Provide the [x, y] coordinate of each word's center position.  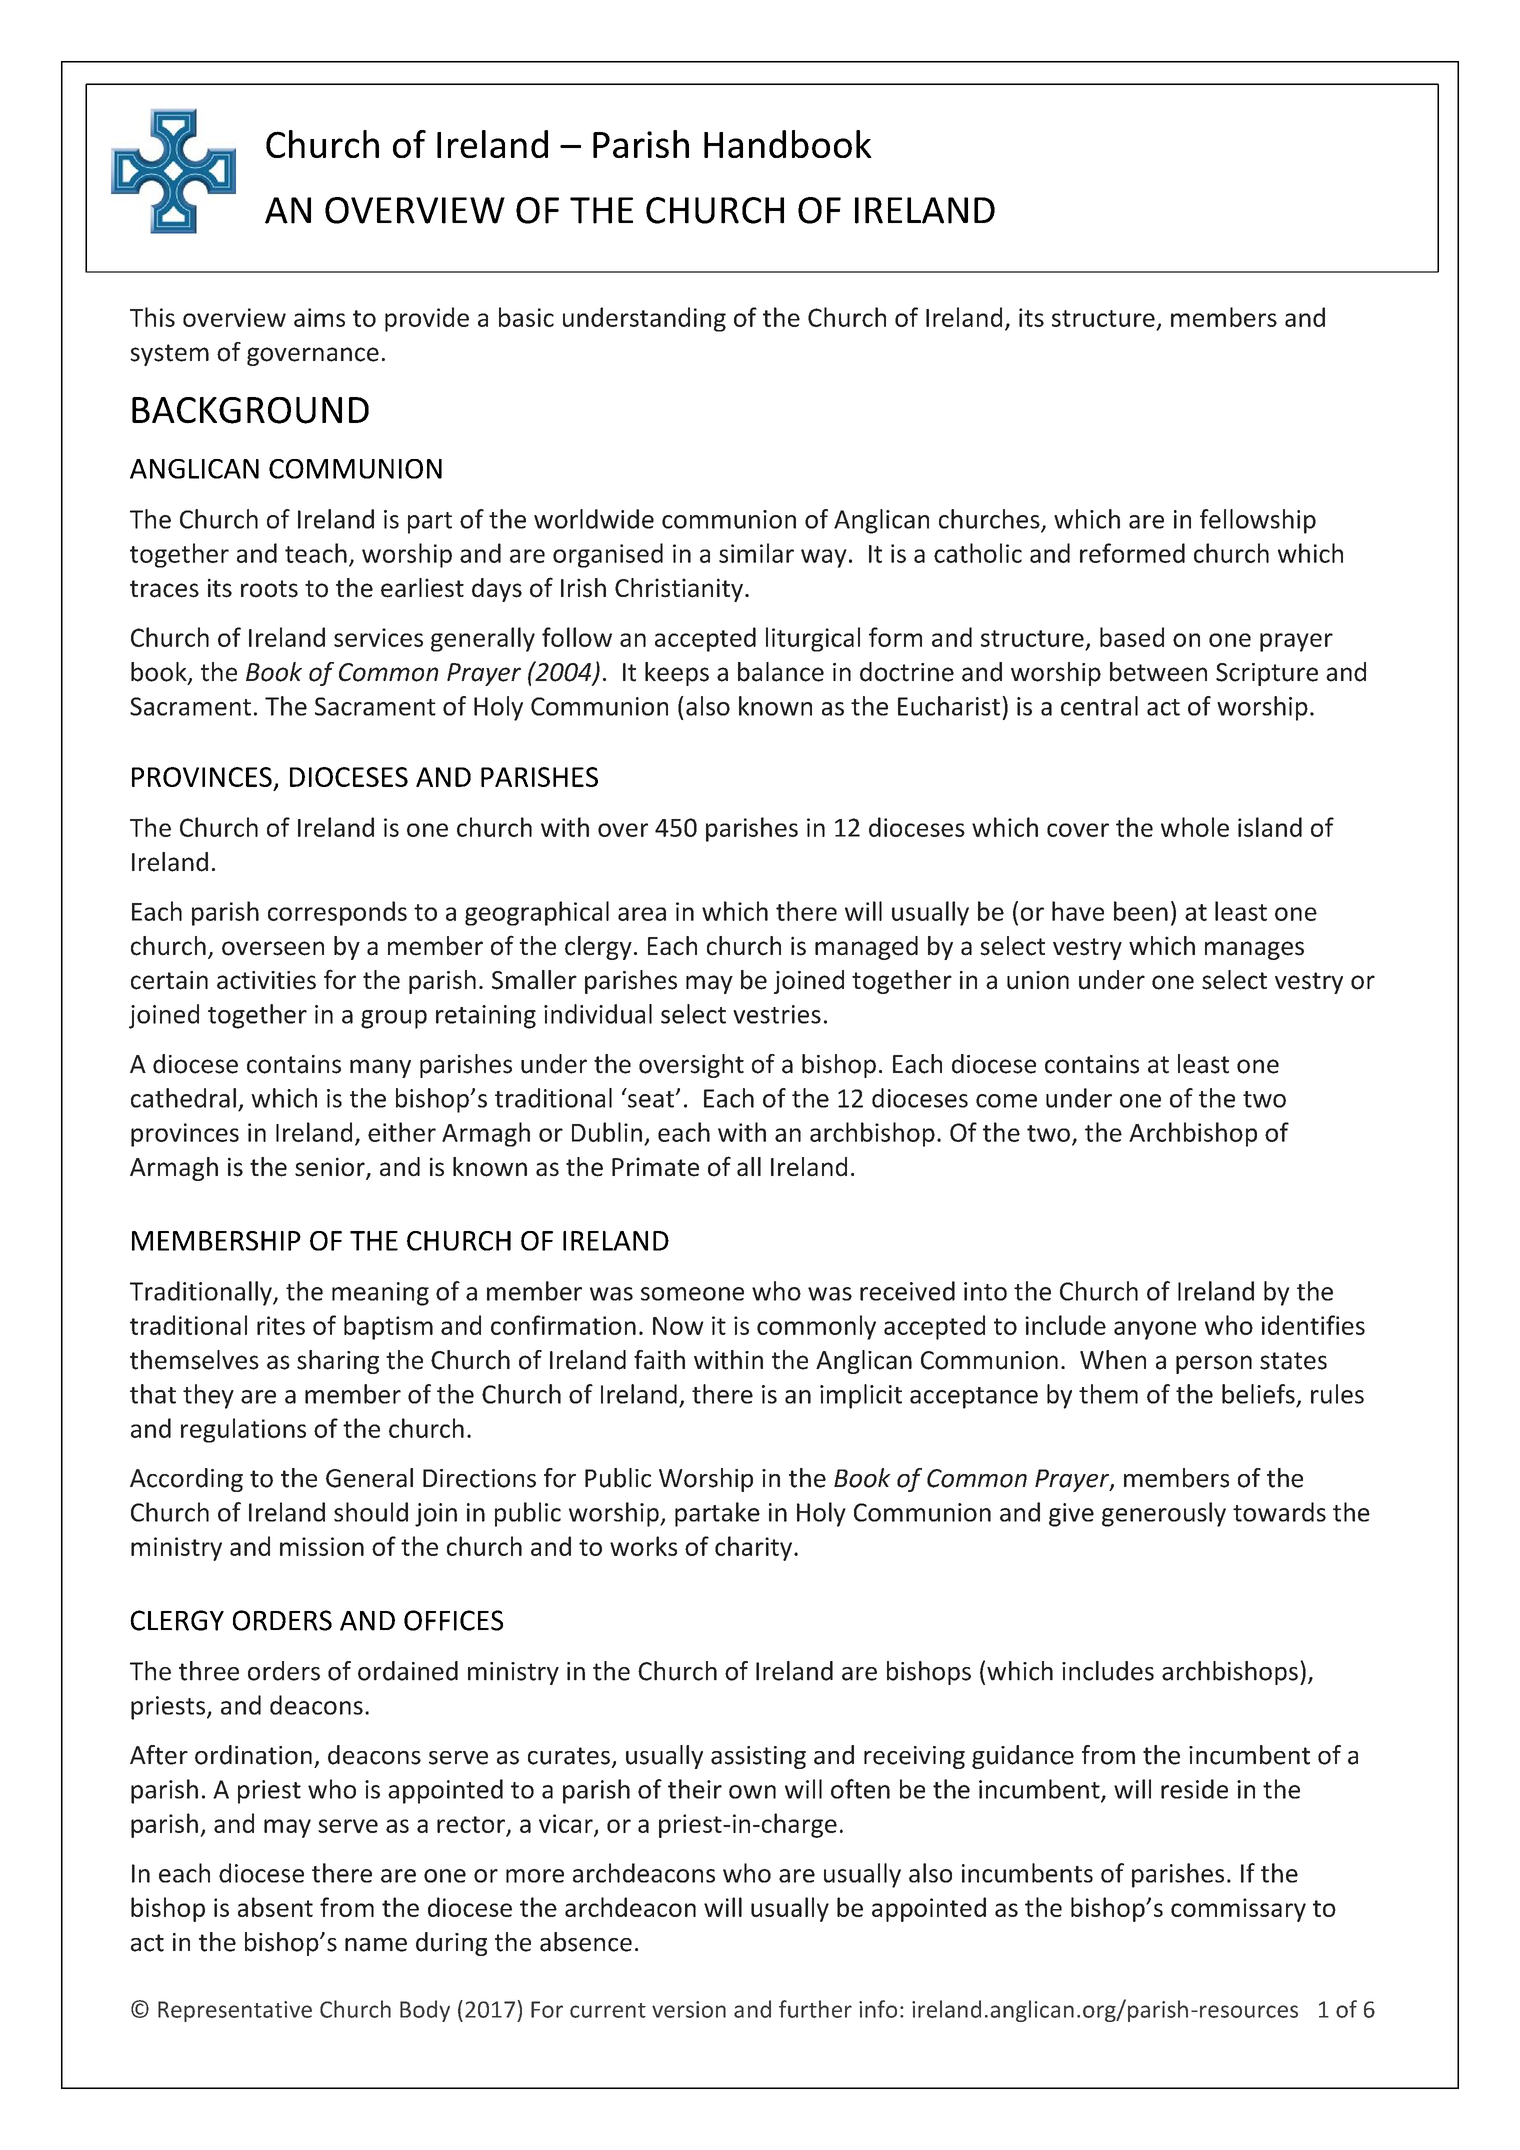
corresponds [337, 913]
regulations [243, 1430]
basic [526, 317]
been [1141, 911]
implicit [861, 1396]
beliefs [1258, 1394]
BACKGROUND [250, 410]
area [642, 914]
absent [275, 1907]
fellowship [1258, 521]
